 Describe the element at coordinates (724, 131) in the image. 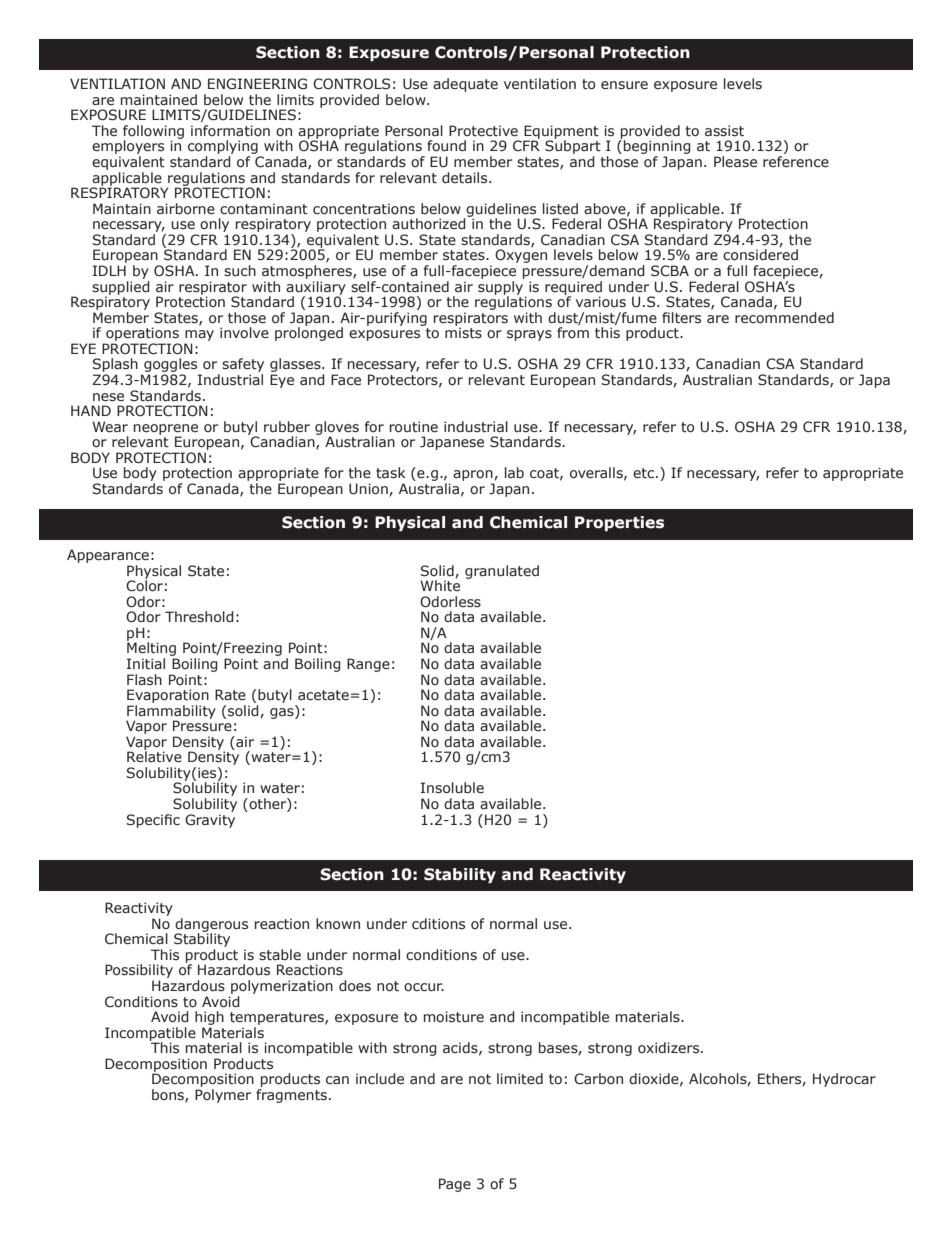

I see `assist` at that location.
